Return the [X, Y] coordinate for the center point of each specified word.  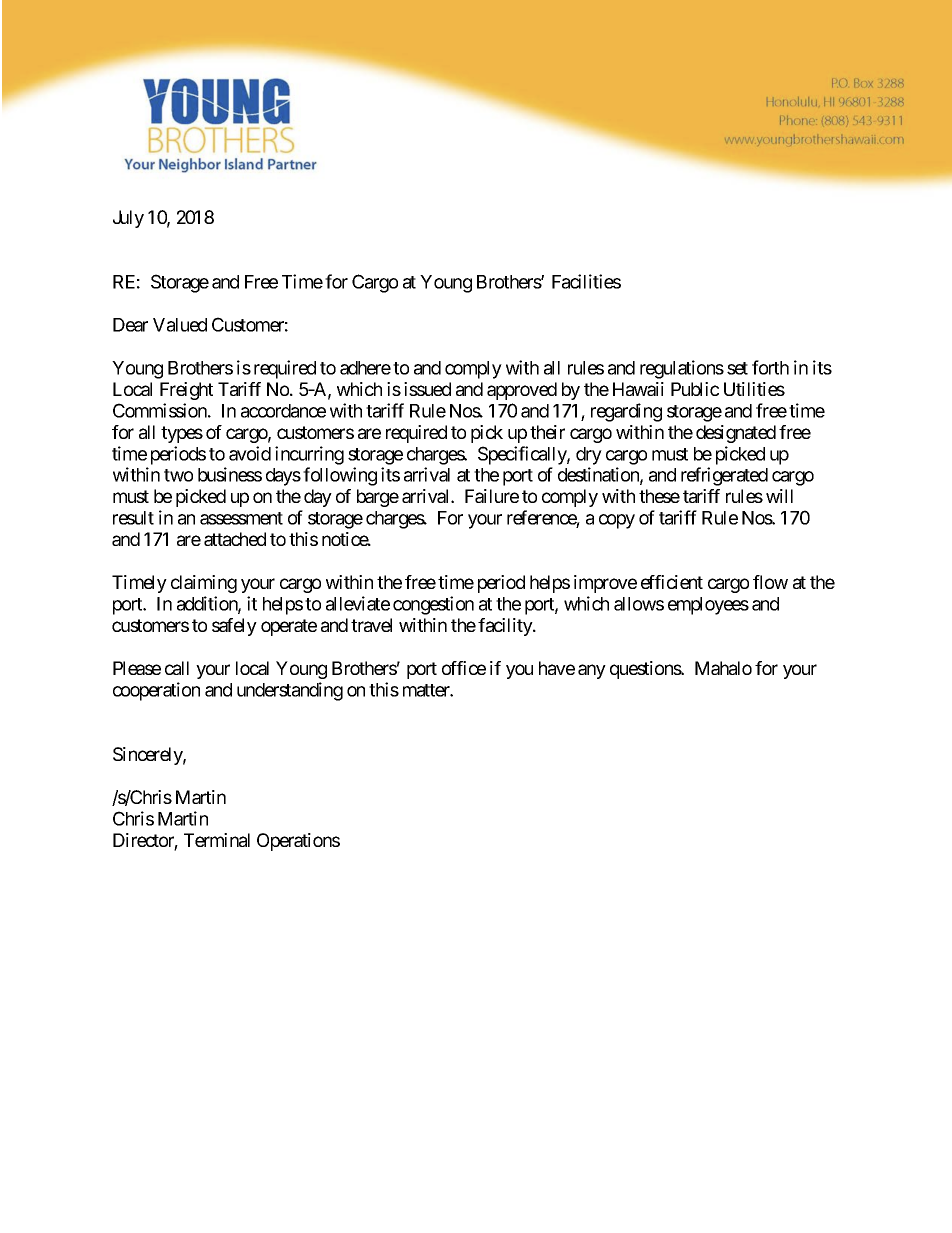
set [737, 368]
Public [695, 389]
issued [427, 389]
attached [235, 539]
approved [522, 391]
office [464, 668]
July [128, 219]
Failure [492, 496]
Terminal [217, 840]
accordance [283, 411]
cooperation [156, 691]
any [592, 671]
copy [617, 521]
